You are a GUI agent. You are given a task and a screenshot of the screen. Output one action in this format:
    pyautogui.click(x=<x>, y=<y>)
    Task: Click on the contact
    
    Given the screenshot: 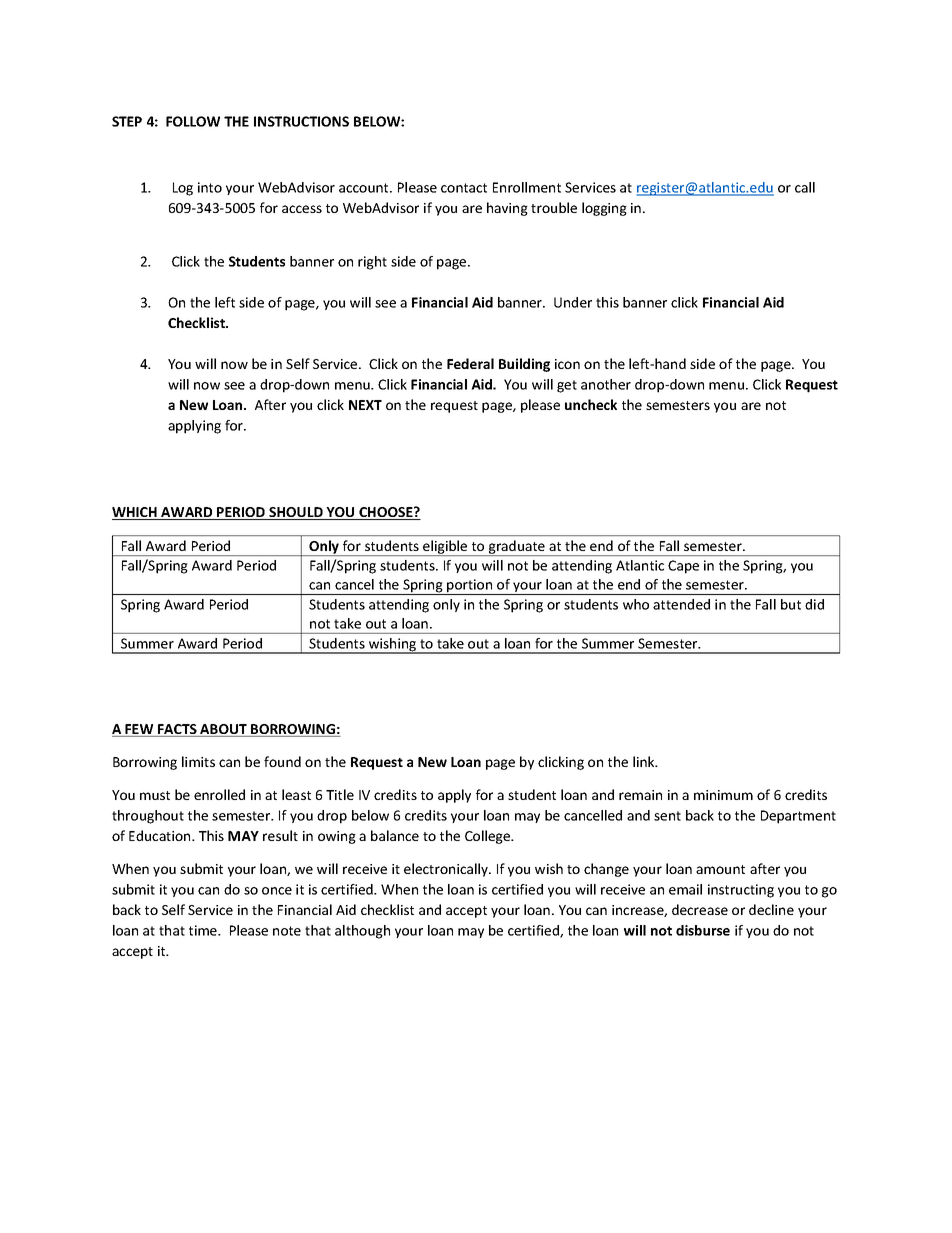 What is the action you would take?
    pyautogui.click(x=464, y=188)
